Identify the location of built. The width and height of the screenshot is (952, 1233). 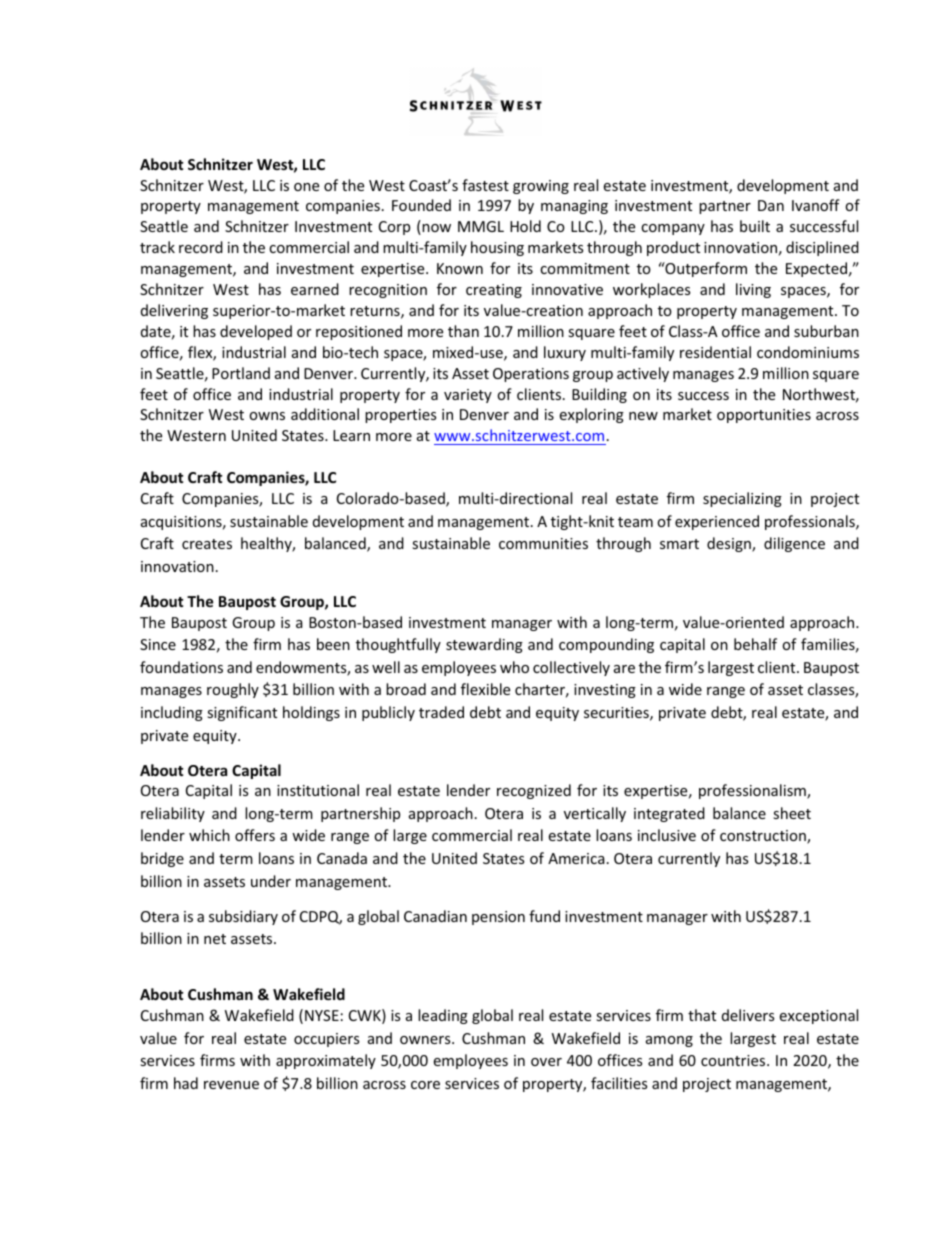
(755, 226).
